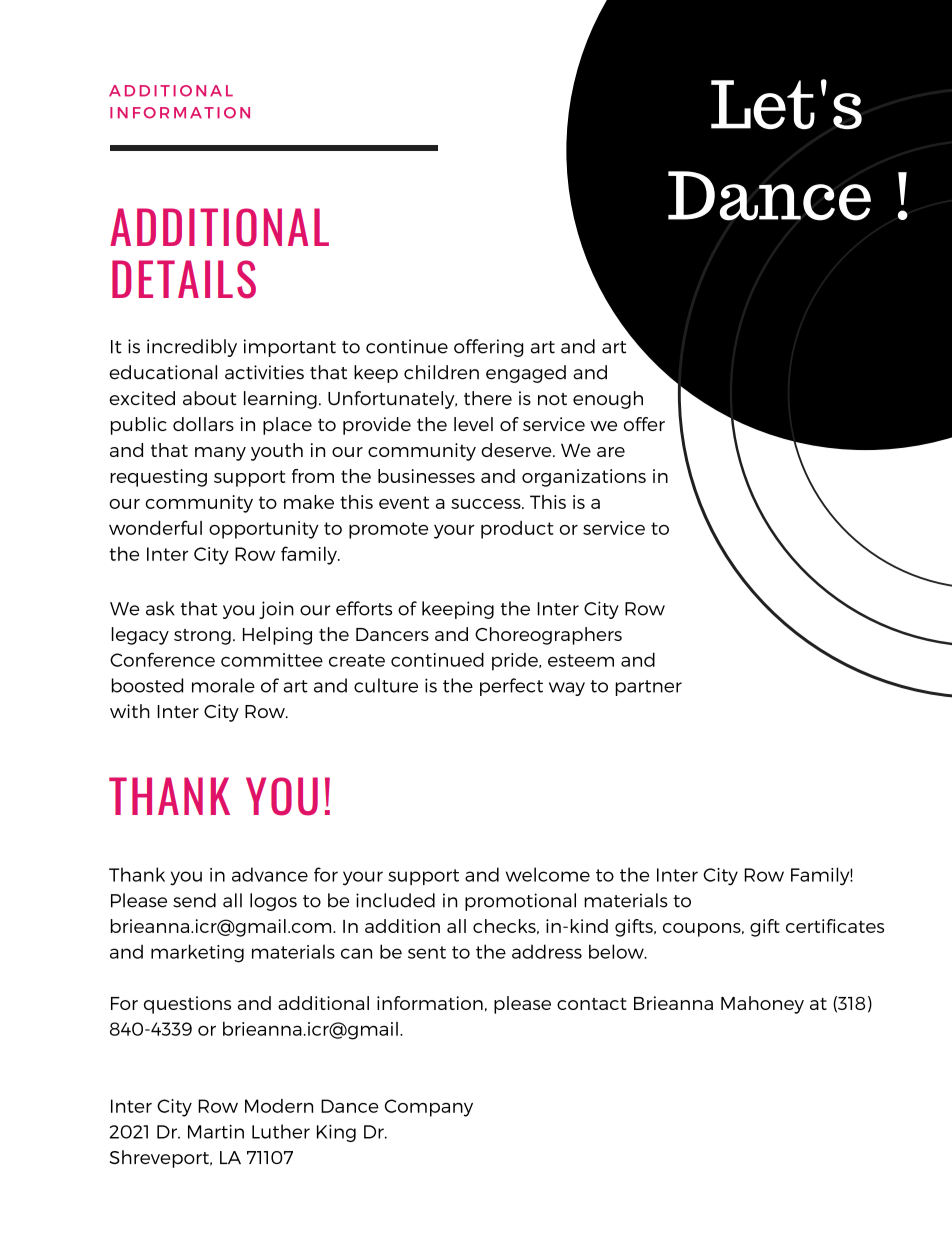  What do you see at coordinates (648, 688) in the page?
I see `partner` at bounding box center [648, 688].
